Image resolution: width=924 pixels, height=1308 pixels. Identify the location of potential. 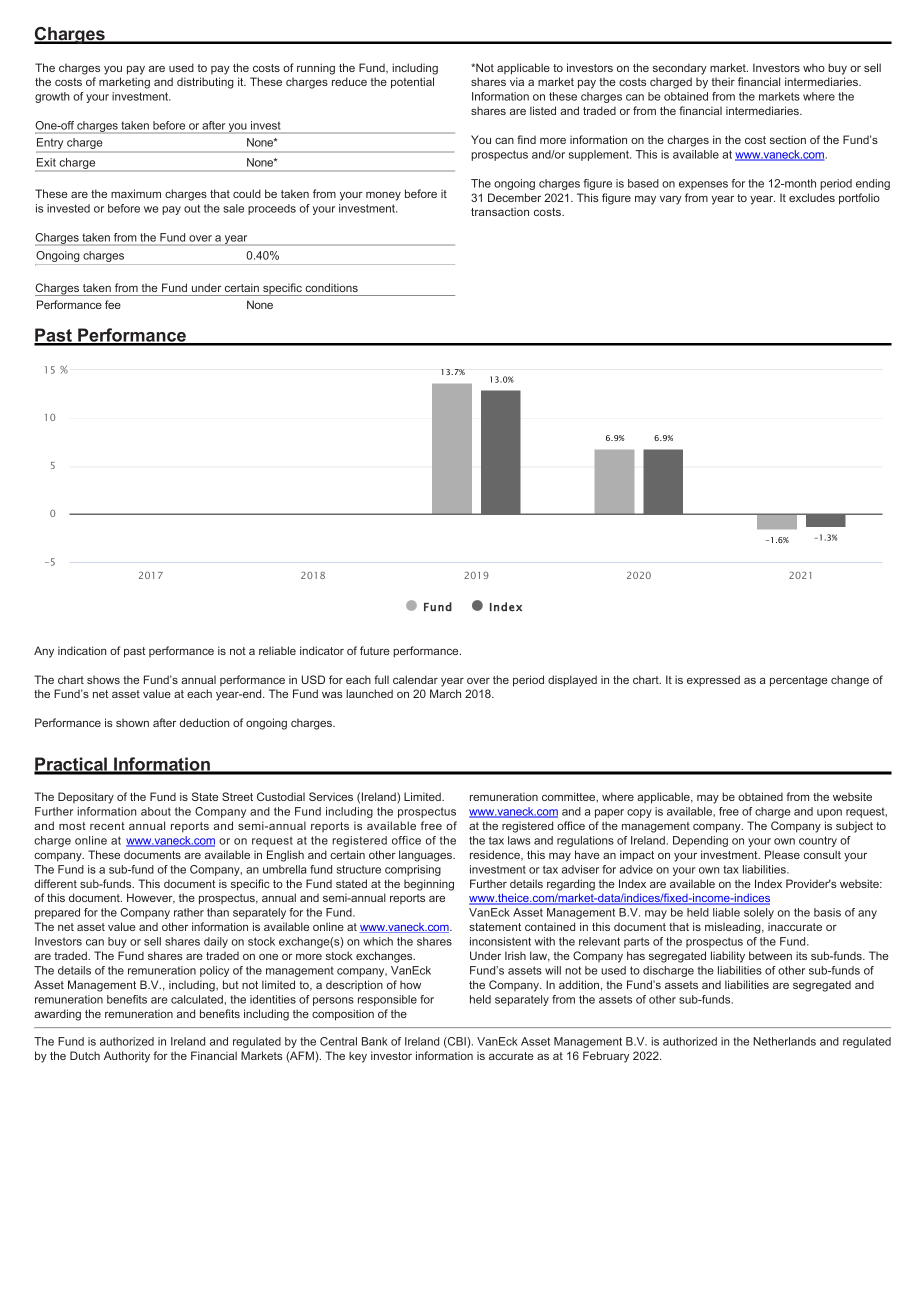
(412, 83).
